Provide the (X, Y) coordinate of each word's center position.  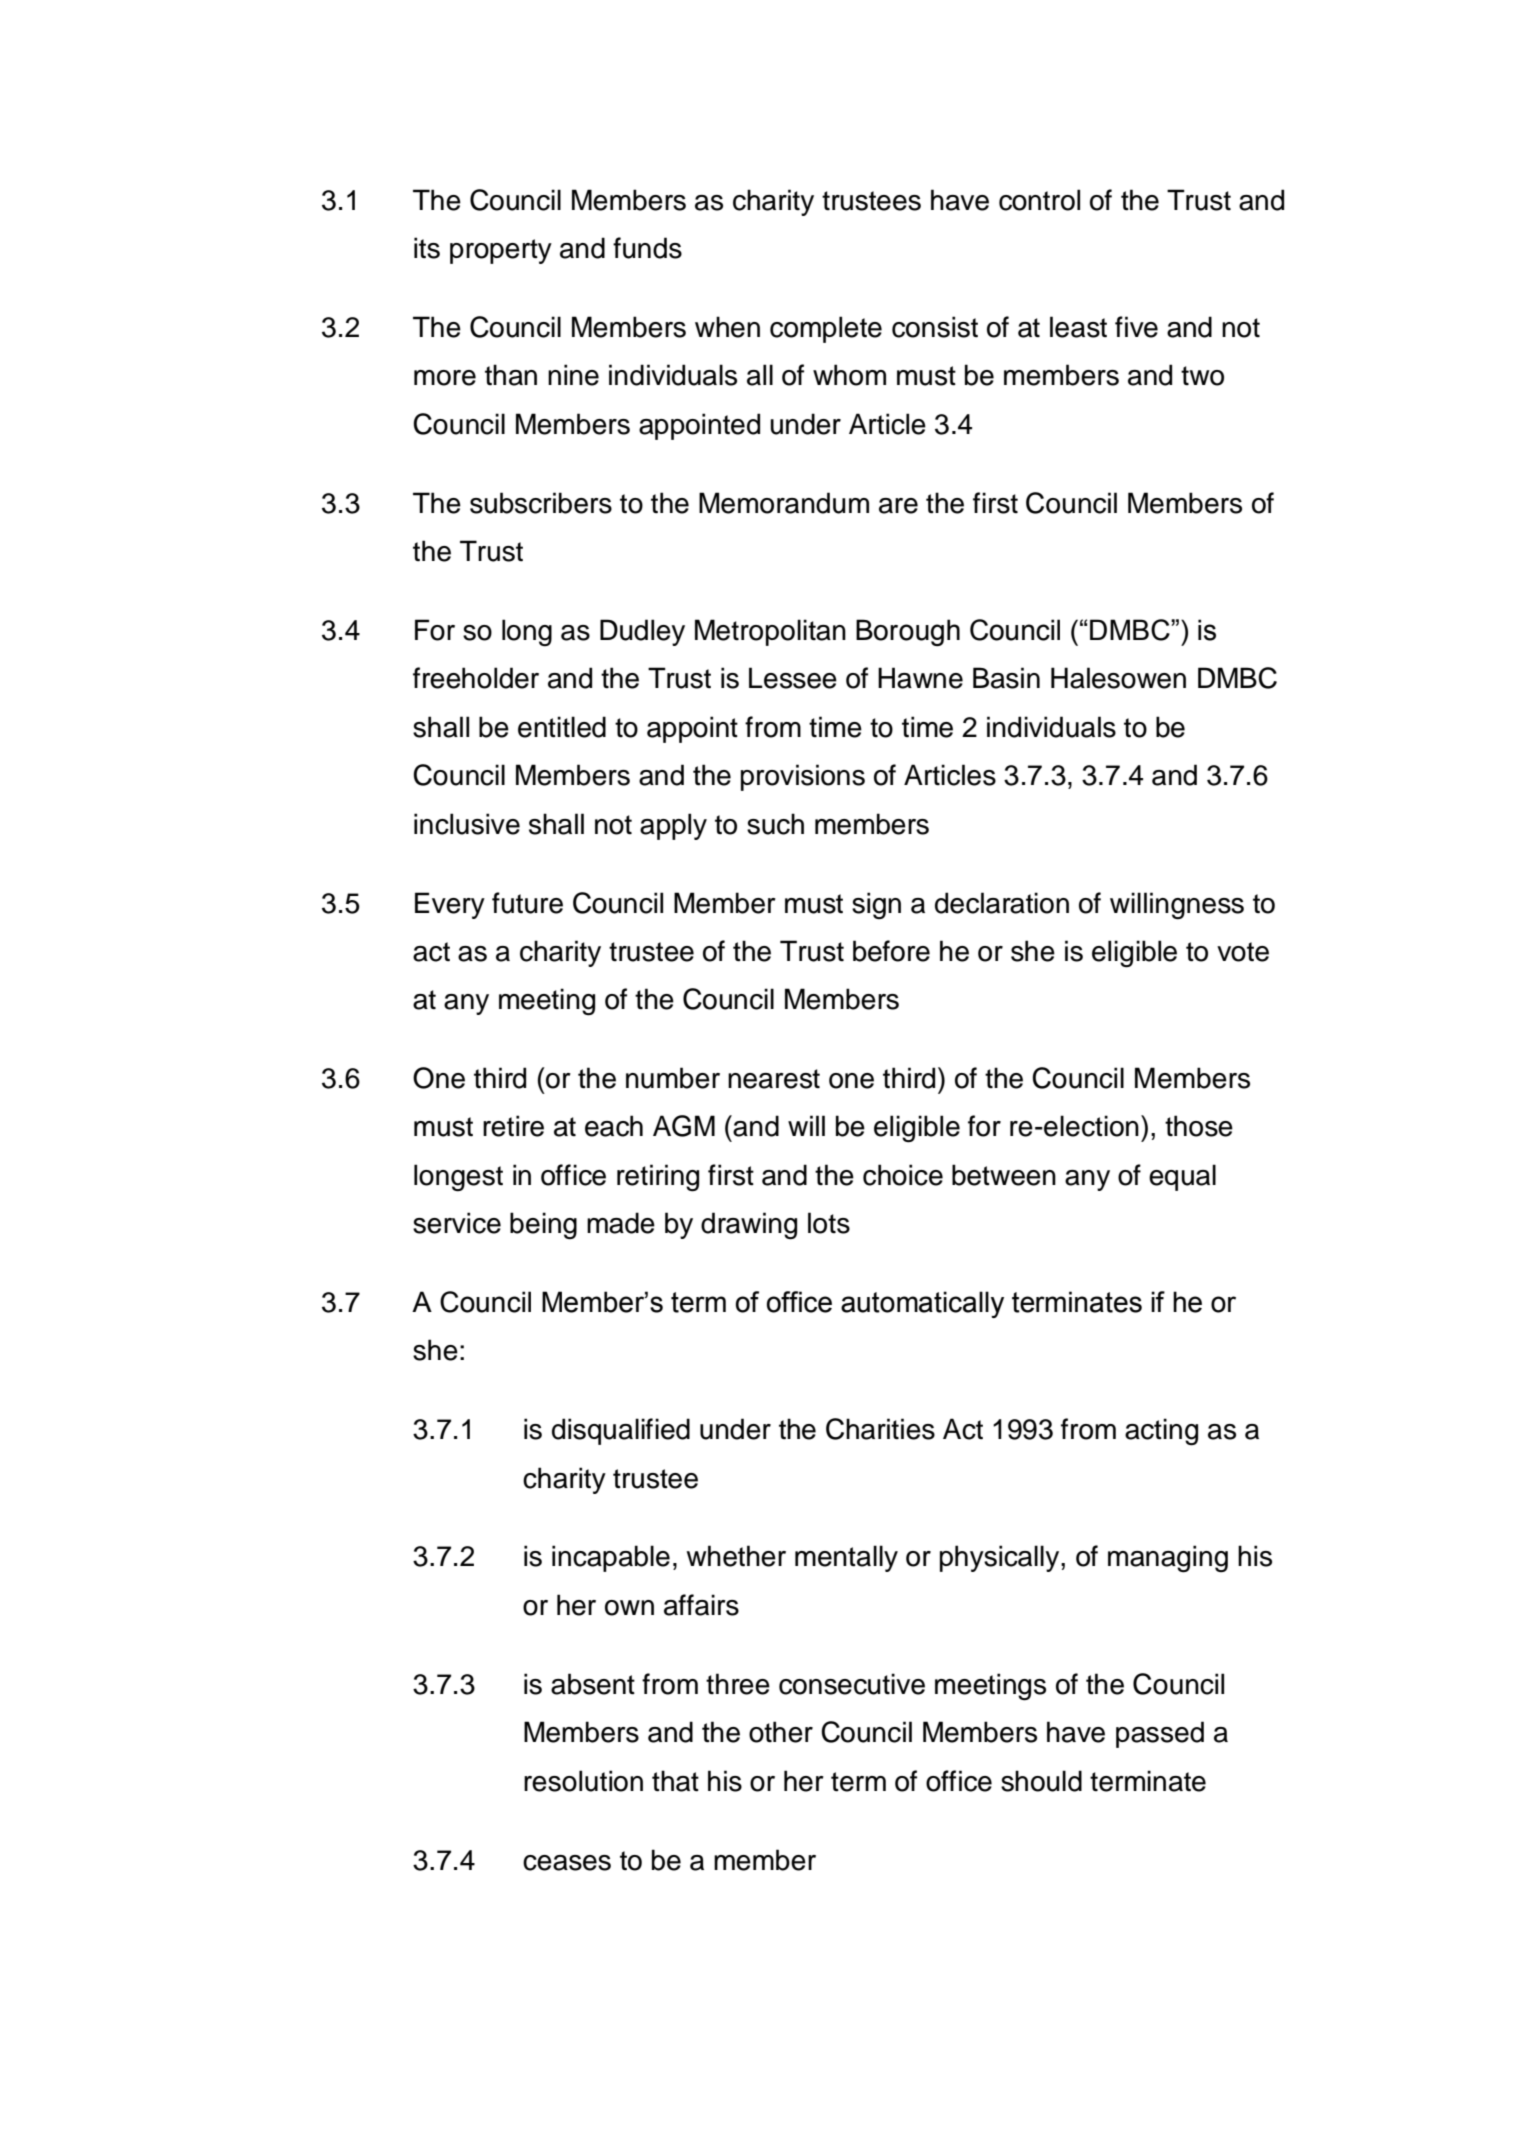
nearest (774, 1079)
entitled (562, 727)
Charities (880, 1429)
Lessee (793, 678)
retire (513, 1126)
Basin (1006, 678)
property (501, 251)
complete (826, 329)
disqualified (621, 1431)
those (1199, 1126)
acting (1161, 1432)
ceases (567, 1863)
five (1136, 327)
